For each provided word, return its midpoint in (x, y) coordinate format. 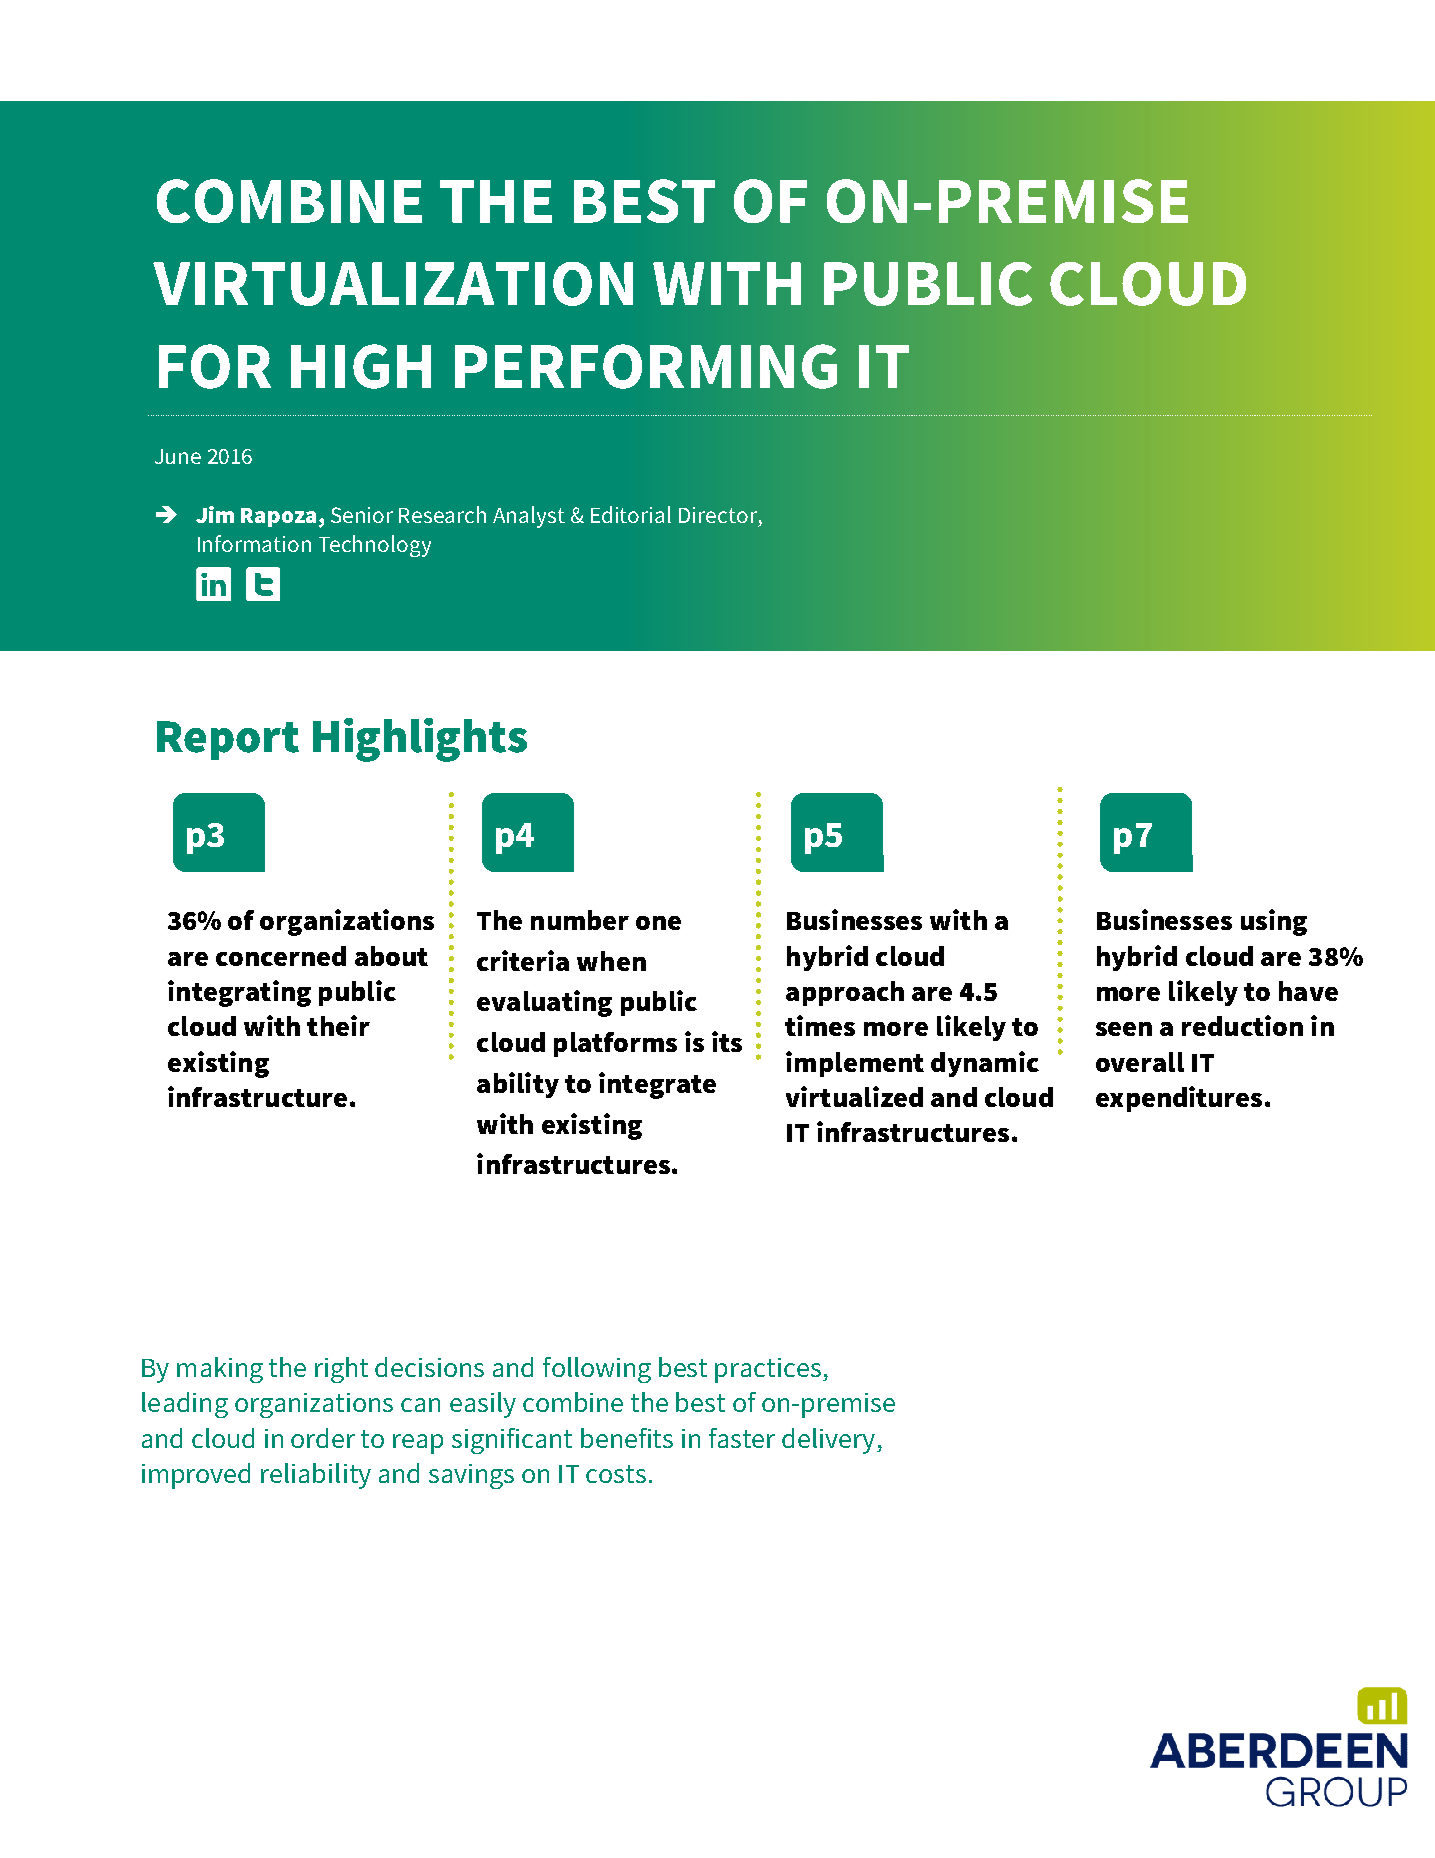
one (658, 923)
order (323, 1438)
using (1274, 922)
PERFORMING (646, 366)
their (338, 1025)
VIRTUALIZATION (393, 284)
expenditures (1179, 1099)
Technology (375, 546)
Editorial (631, 514)
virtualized (854, 1096)
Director (718, 515)
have (1308, 991)
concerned (281, 956)
